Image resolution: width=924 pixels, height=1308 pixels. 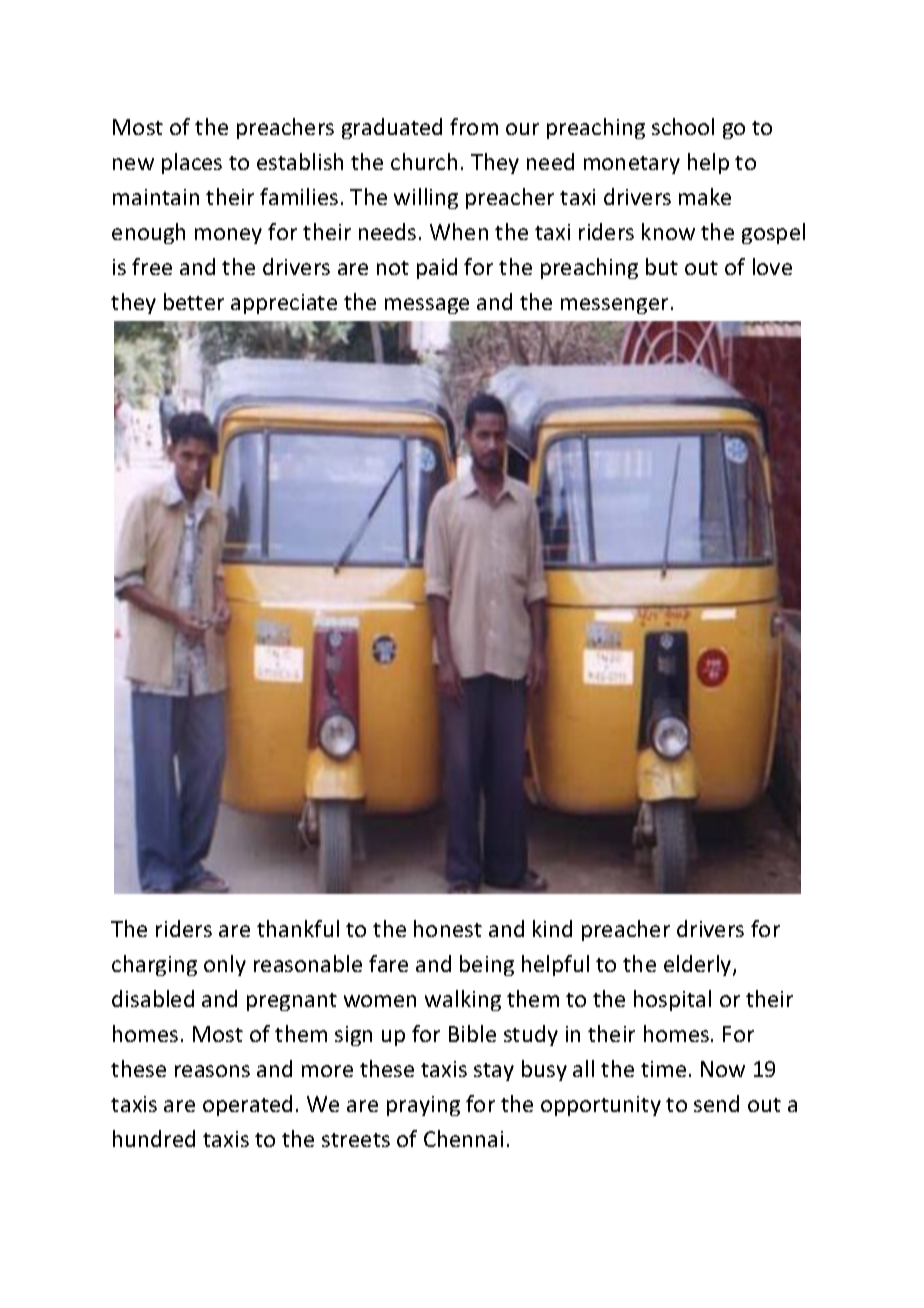 What do you see at coordinates (247, 1105) in the screenshot?
I see `operated` at bounding box center [247, 1105].
